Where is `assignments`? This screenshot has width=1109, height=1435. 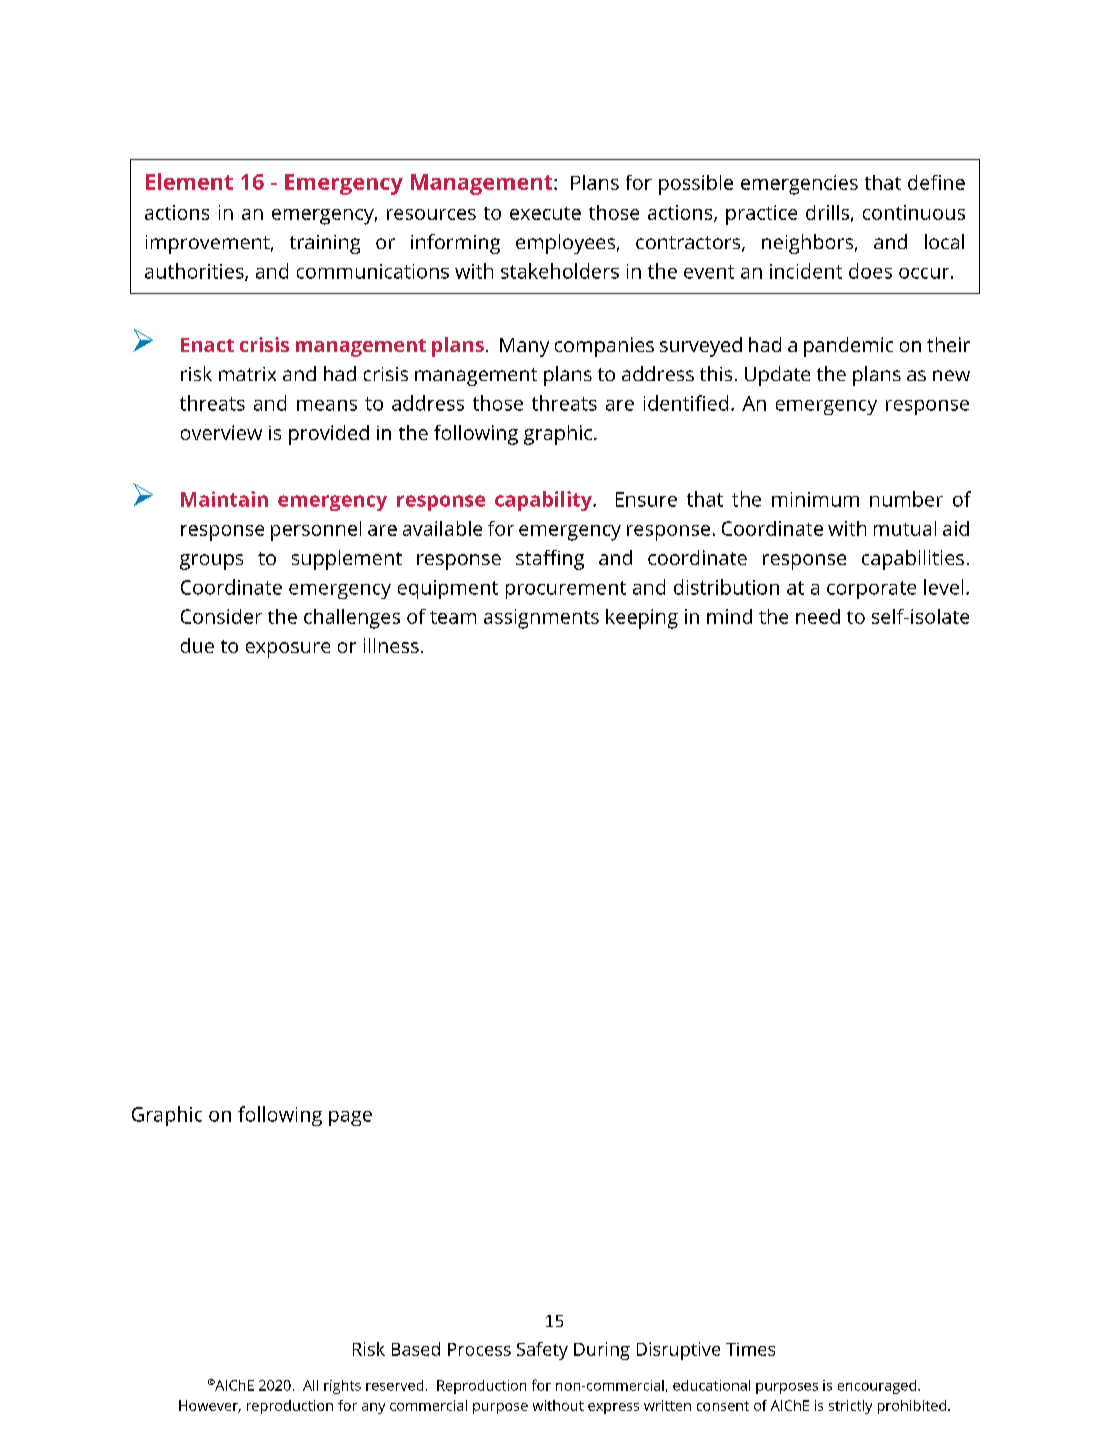 assignments is located at coordinates (541, 619).
